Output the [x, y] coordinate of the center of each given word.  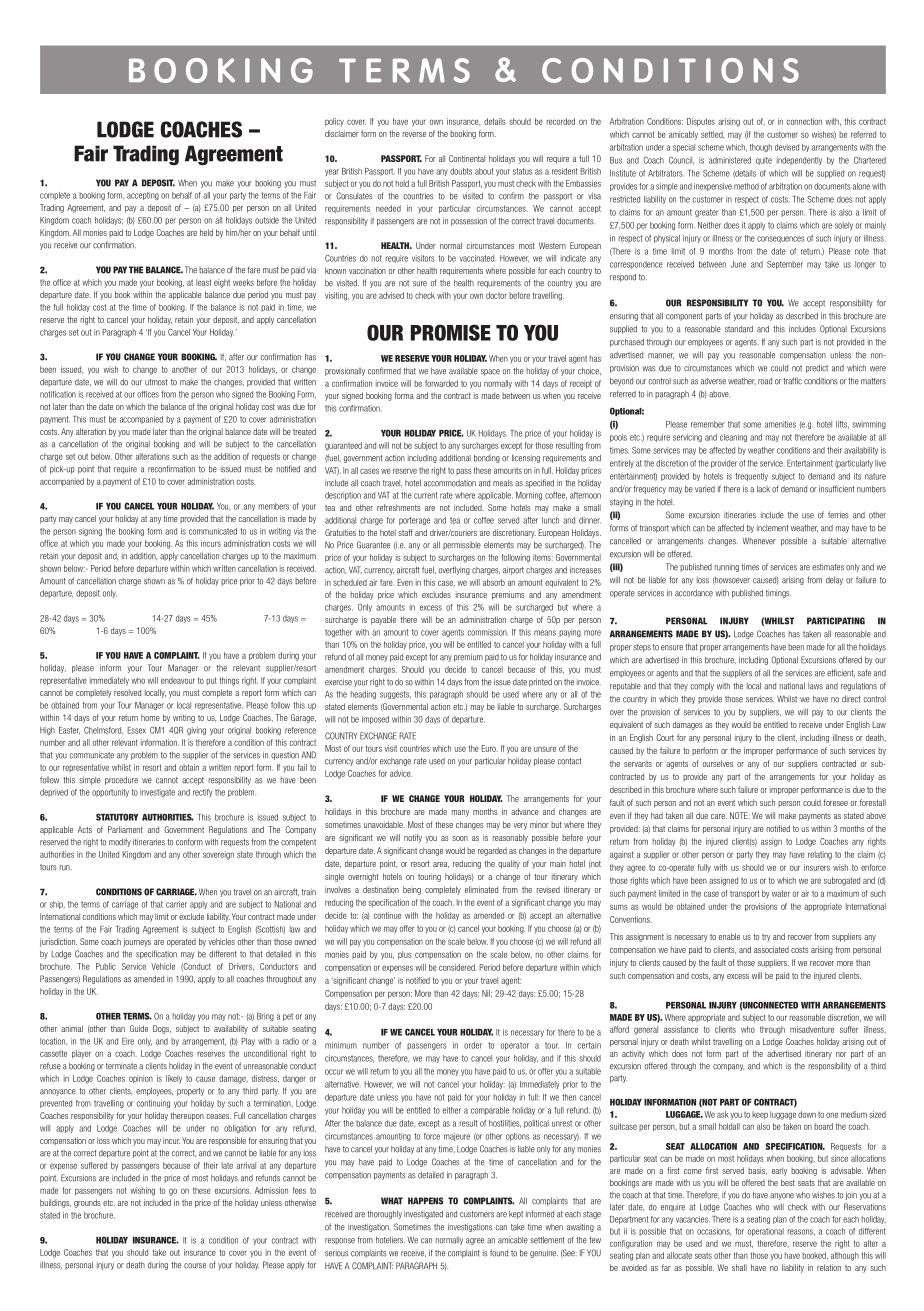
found [499, 1253]
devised [787, 147]
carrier [176, 904]
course [195, 1266]
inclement [772, 528]
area [441, 865]
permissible [462, 546]
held [206, 232]
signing [90, 532]
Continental [467, 158]
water [781, 893]
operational [766, 1232]
